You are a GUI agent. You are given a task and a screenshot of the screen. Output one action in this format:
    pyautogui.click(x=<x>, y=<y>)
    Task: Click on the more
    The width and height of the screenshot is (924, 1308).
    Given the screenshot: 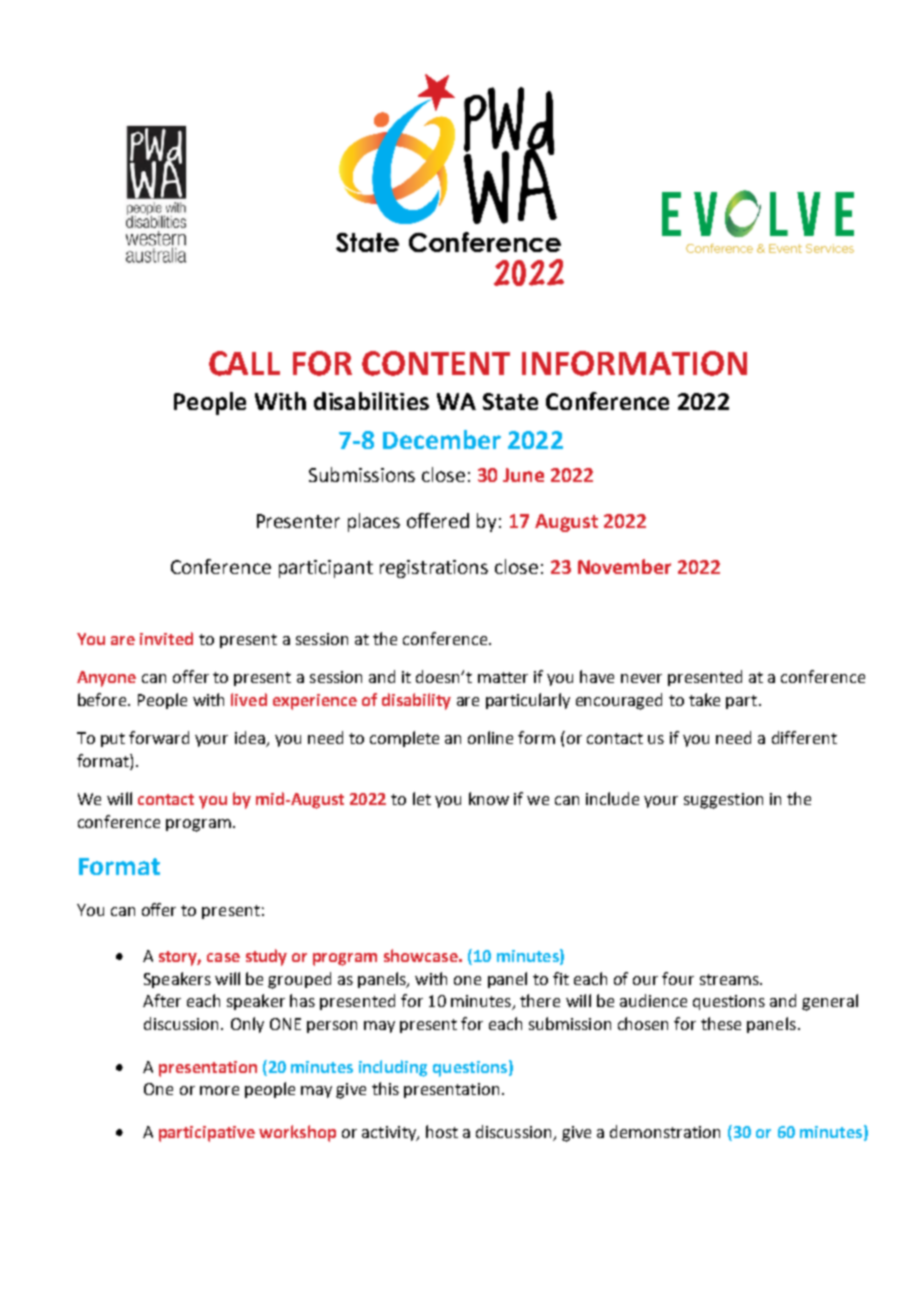 What is the action you would take?
    pyautogui.click(x=219, y=1090)
